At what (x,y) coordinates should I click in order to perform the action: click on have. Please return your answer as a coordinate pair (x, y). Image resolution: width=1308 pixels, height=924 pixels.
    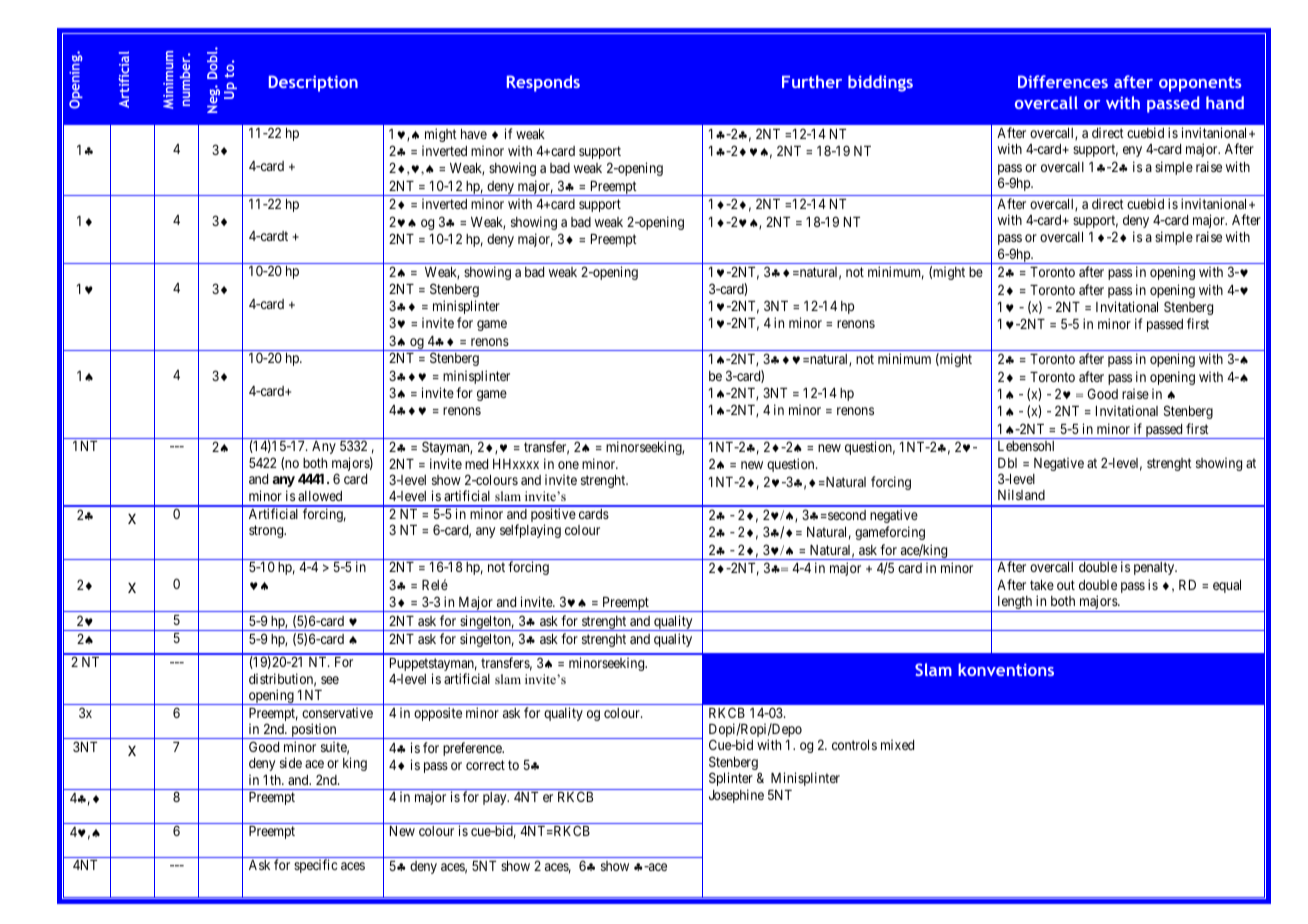
    Looking at the image, I should click on (474, 134).
